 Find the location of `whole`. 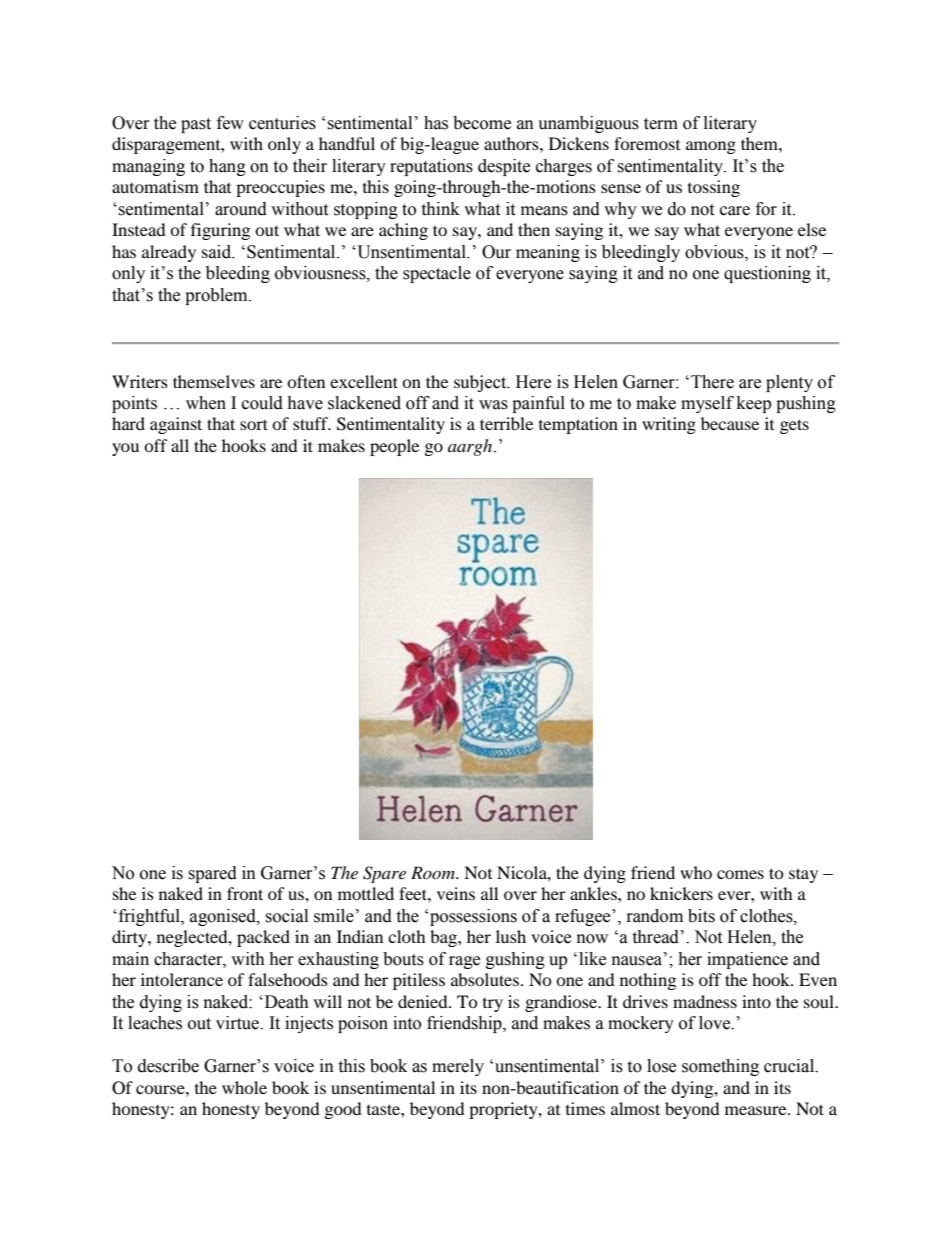

whole is located at coordinates (244, 1087).
